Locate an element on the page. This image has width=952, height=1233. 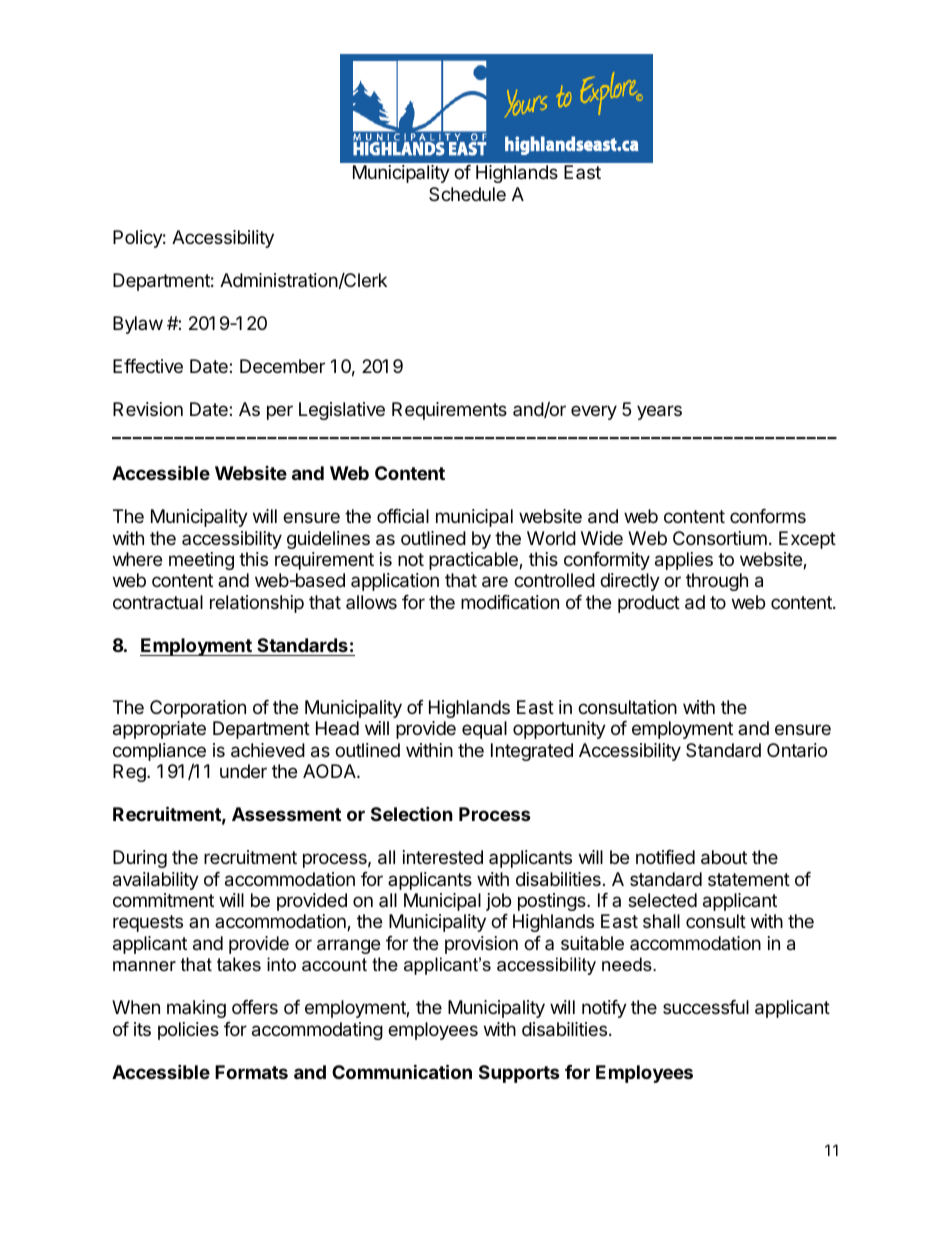
years is located at coordinates (659, 412).
